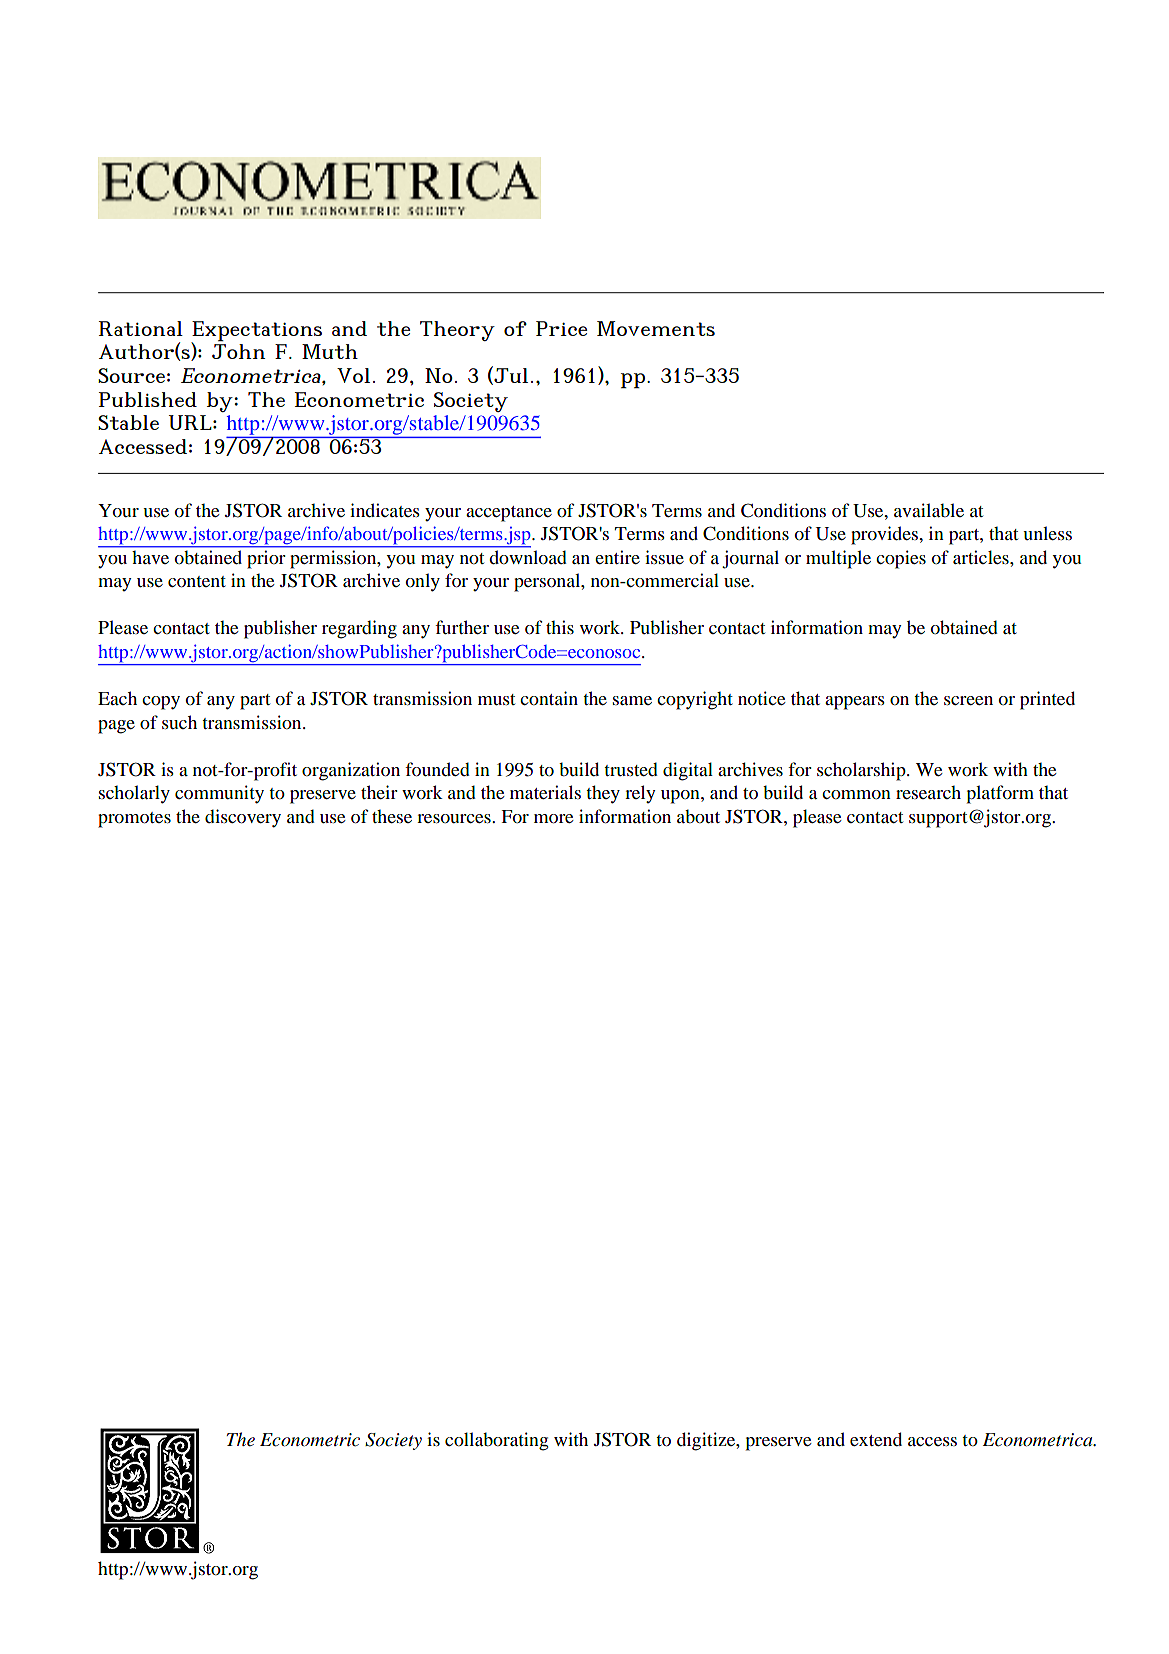 Image resolution: width=1169 pixels, height=1654 pixels. Describe the element at coordinates (197, 582) in the page. I see `content` at that location.
